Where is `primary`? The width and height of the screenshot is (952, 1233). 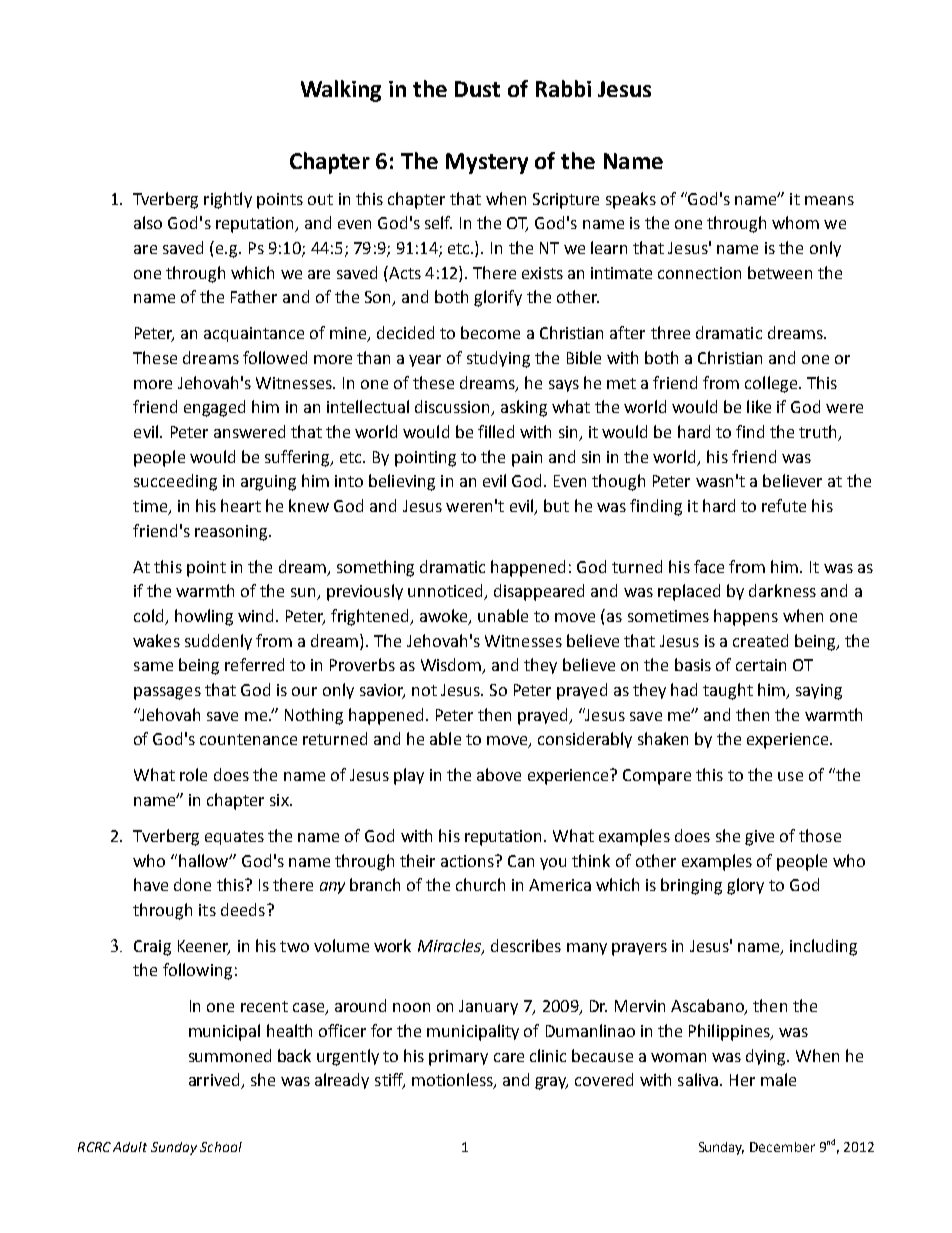 primary is located at coordinates (458, 1058).
